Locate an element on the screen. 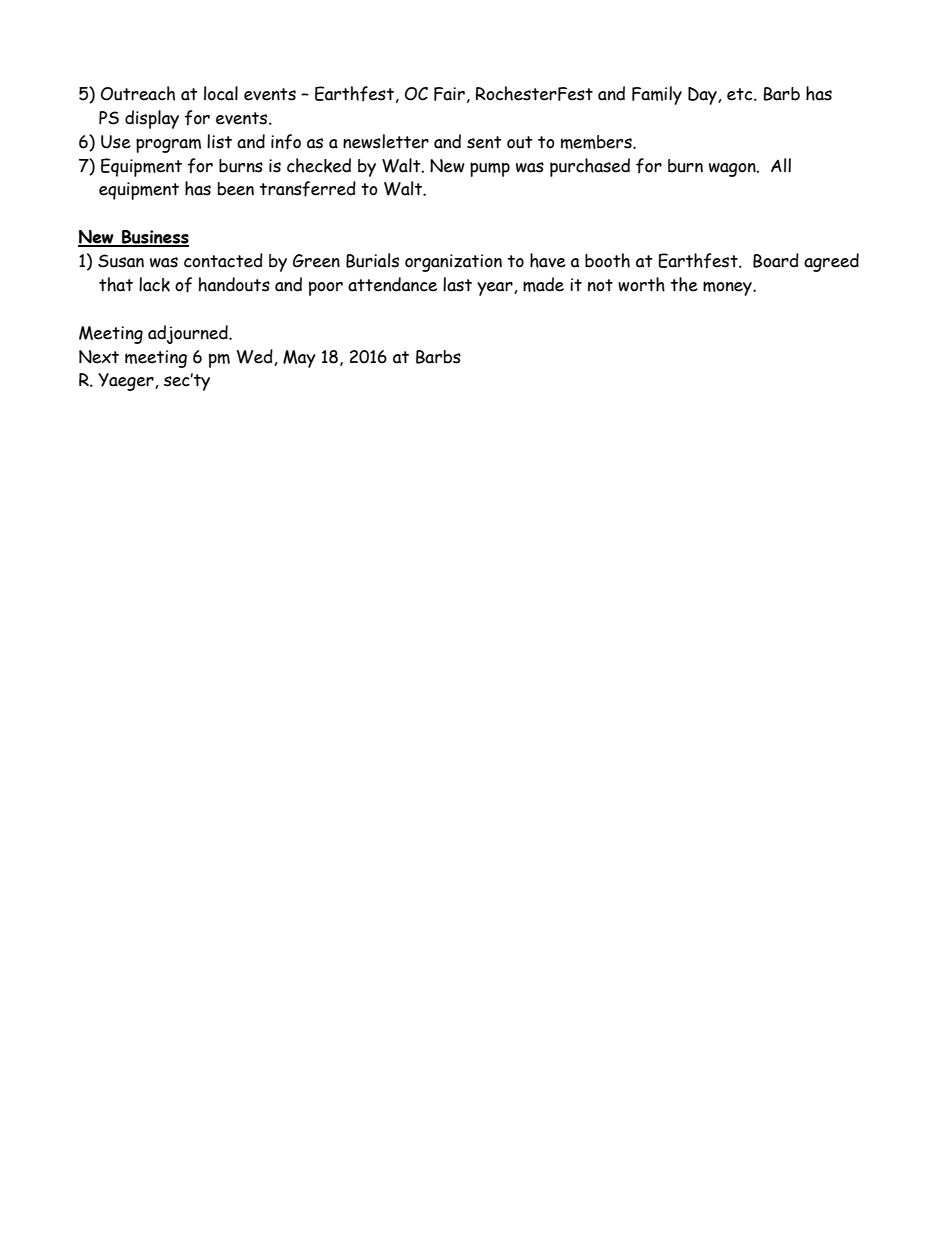  local is located at coordinates (221, 93).
